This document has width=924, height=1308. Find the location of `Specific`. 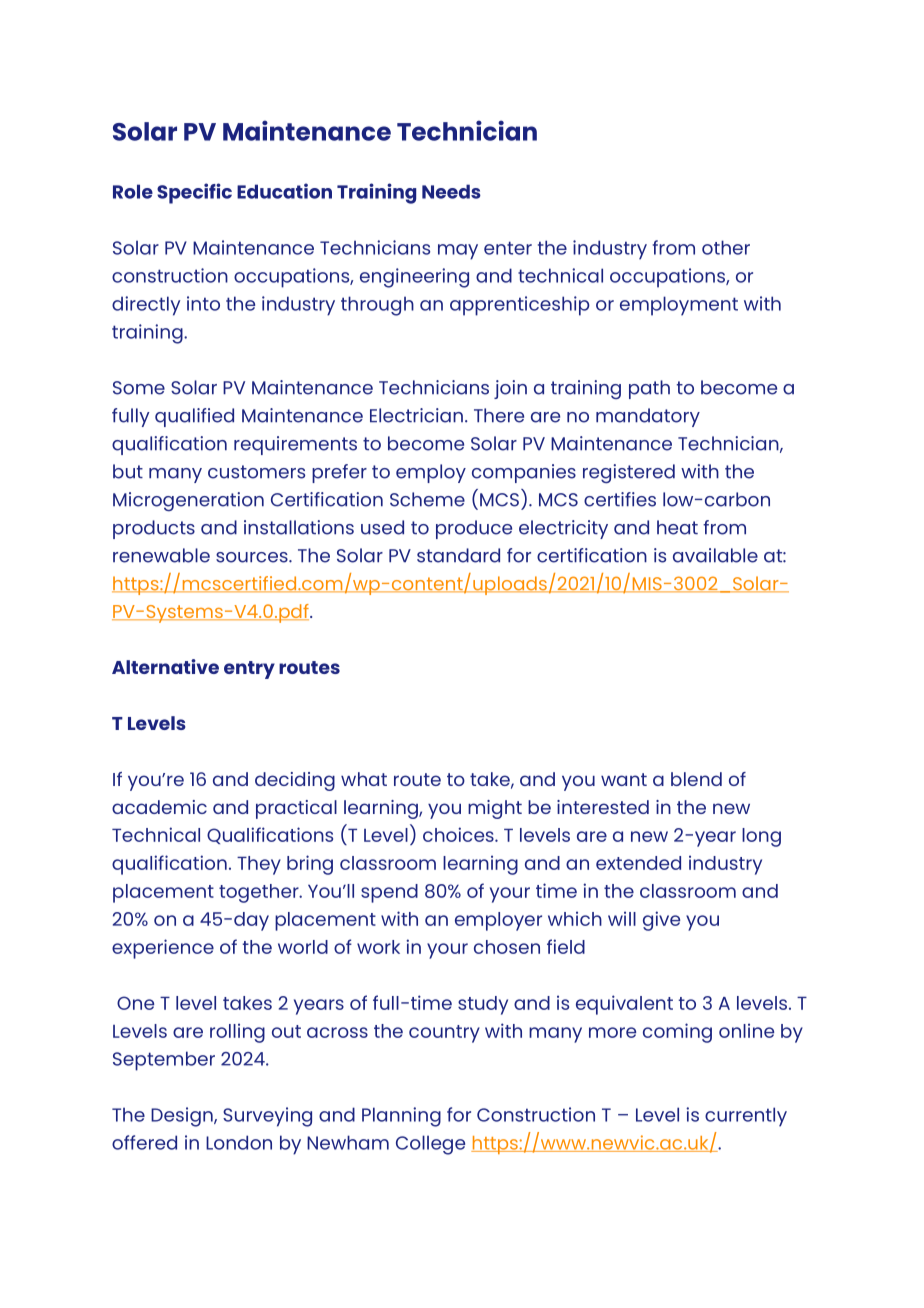

Specific is located at coordinates (194, 193).
